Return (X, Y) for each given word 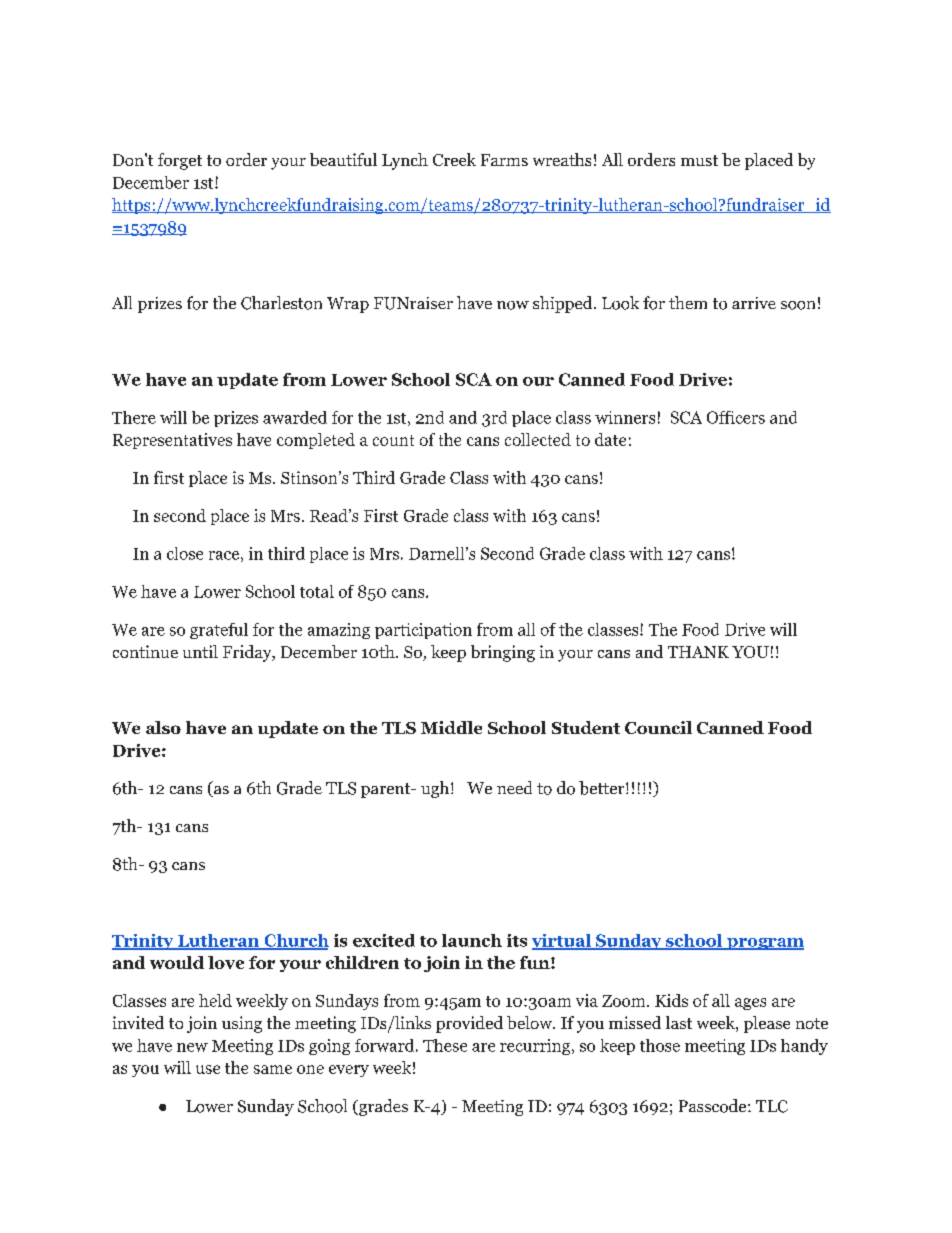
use (208, 1069)
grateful (219, 631)
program (764, 944)
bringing (503, 653)
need (514, 787)
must (699, 160)
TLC (772, 1106)
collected (538, 439)
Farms (504, 160)
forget (180, 161)
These (445, 1045)
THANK (698, 652)
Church (295, 941)
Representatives (172, 441)
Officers (736, 417)
